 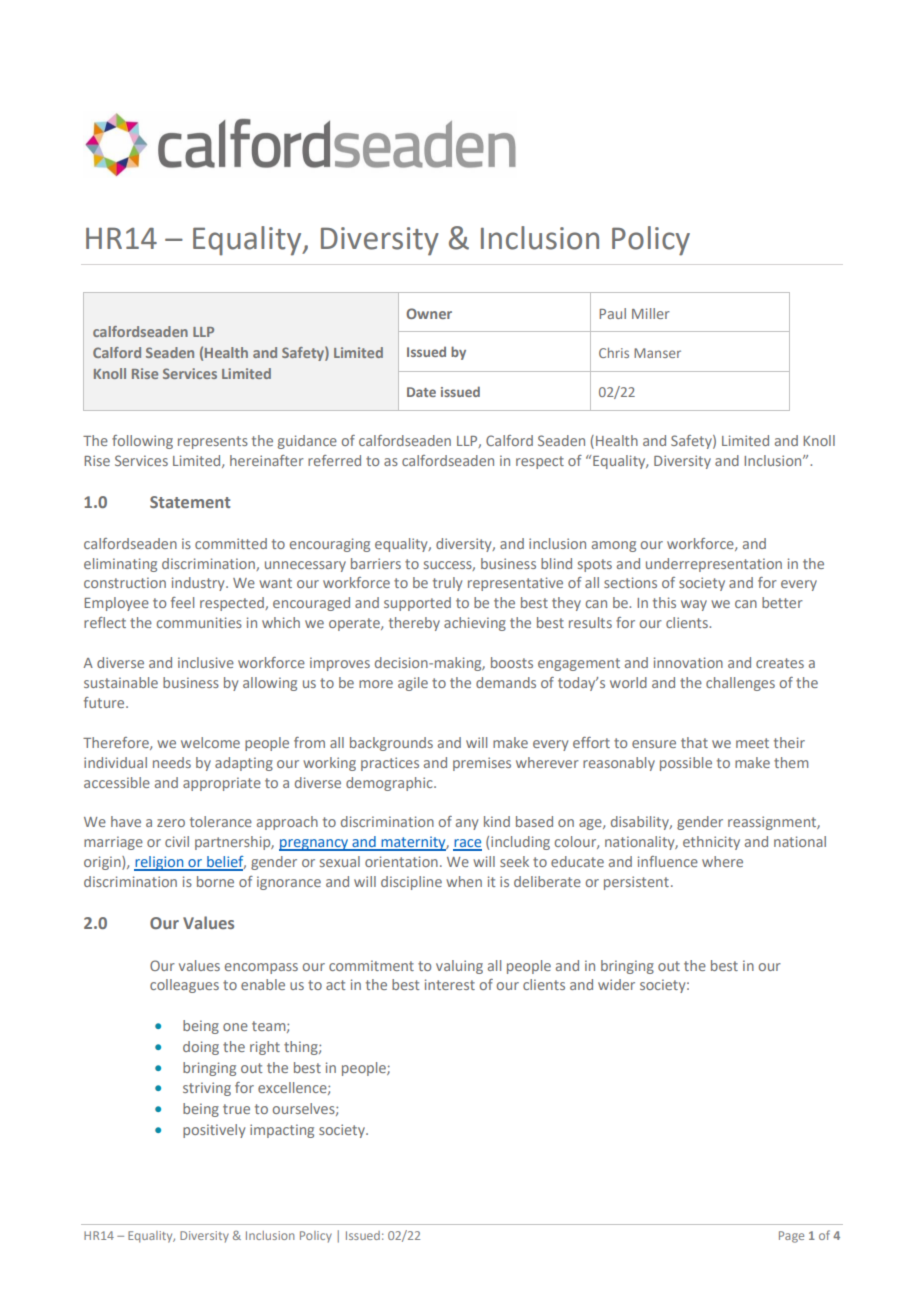 I want to click on needs, so click(x=172, y=762).
